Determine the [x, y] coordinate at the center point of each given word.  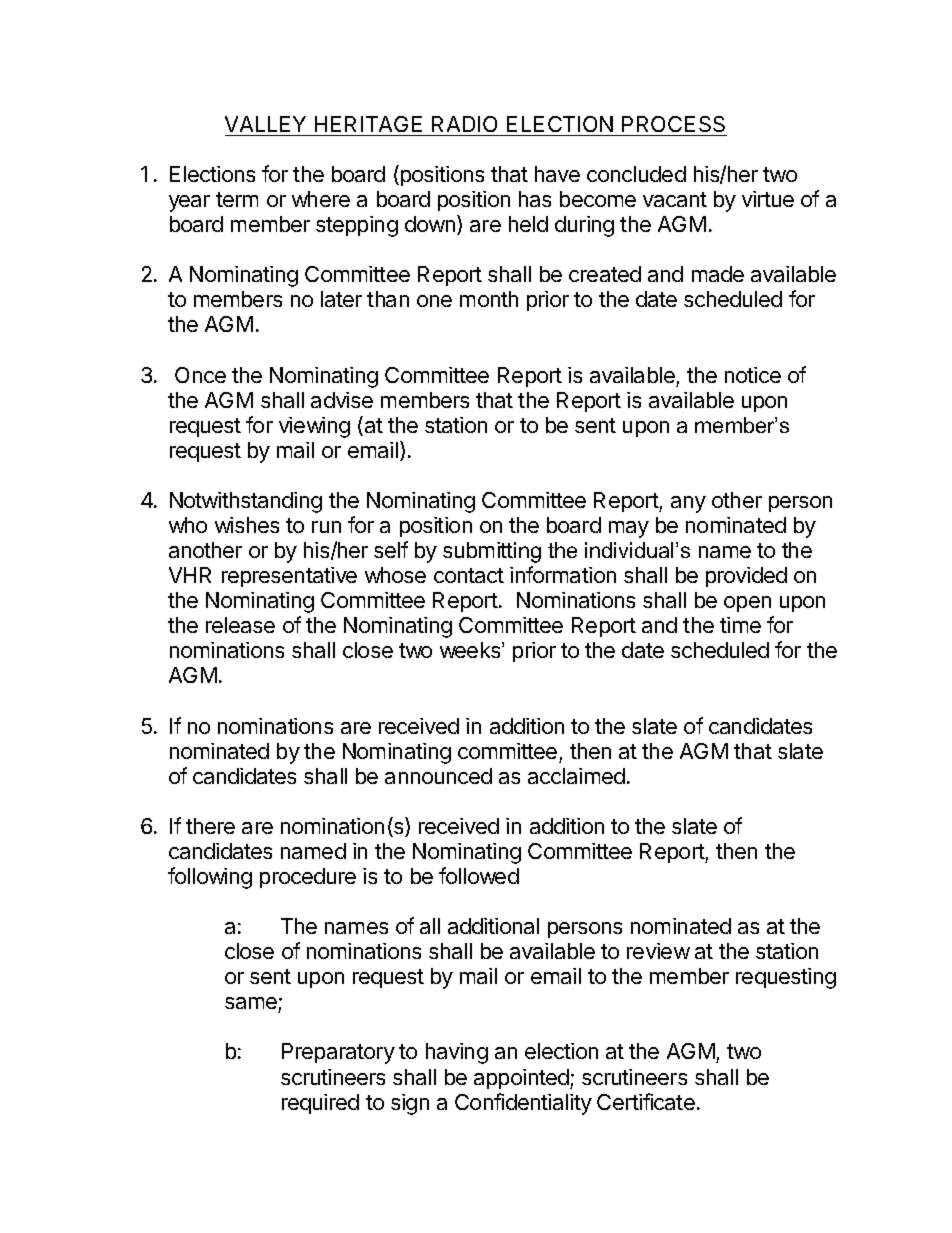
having [457, 1053]
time [740, 625]
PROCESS [673, 124]
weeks [471, 650]
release [240, 625]
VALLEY [265, 124]
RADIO [464, 124]
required [320, 1104]
